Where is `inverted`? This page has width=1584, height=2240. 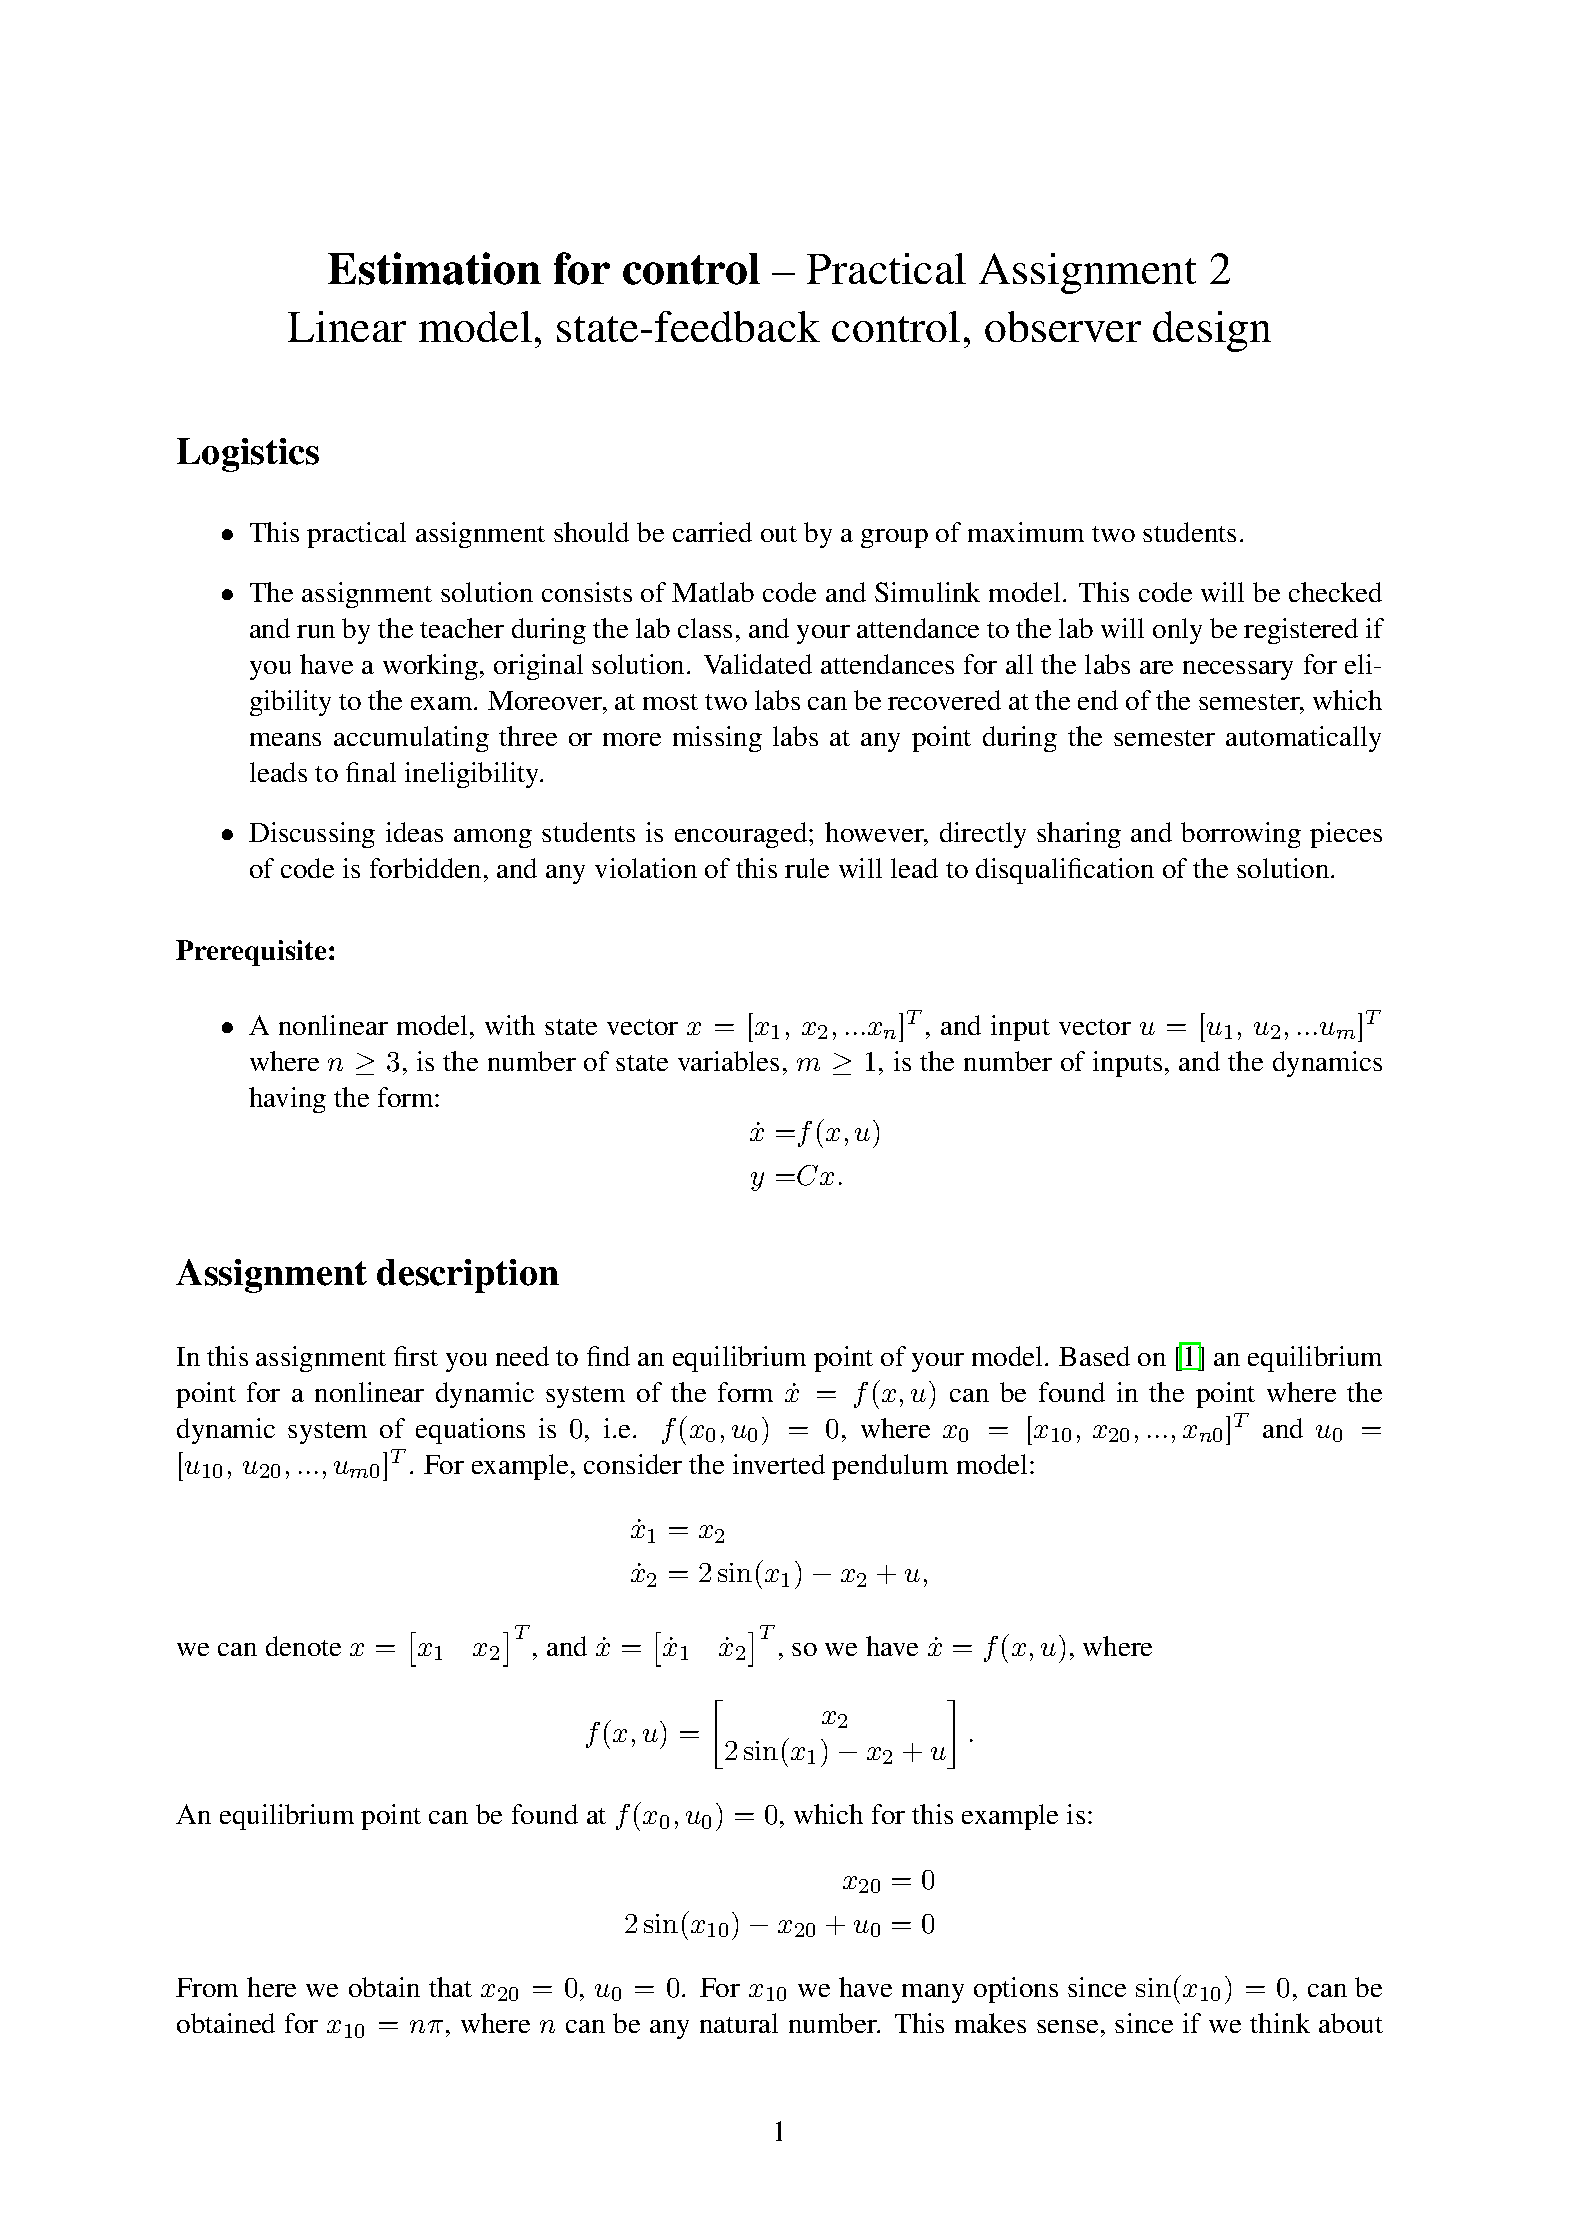 inverted is located at coordinates (779, 1464).
